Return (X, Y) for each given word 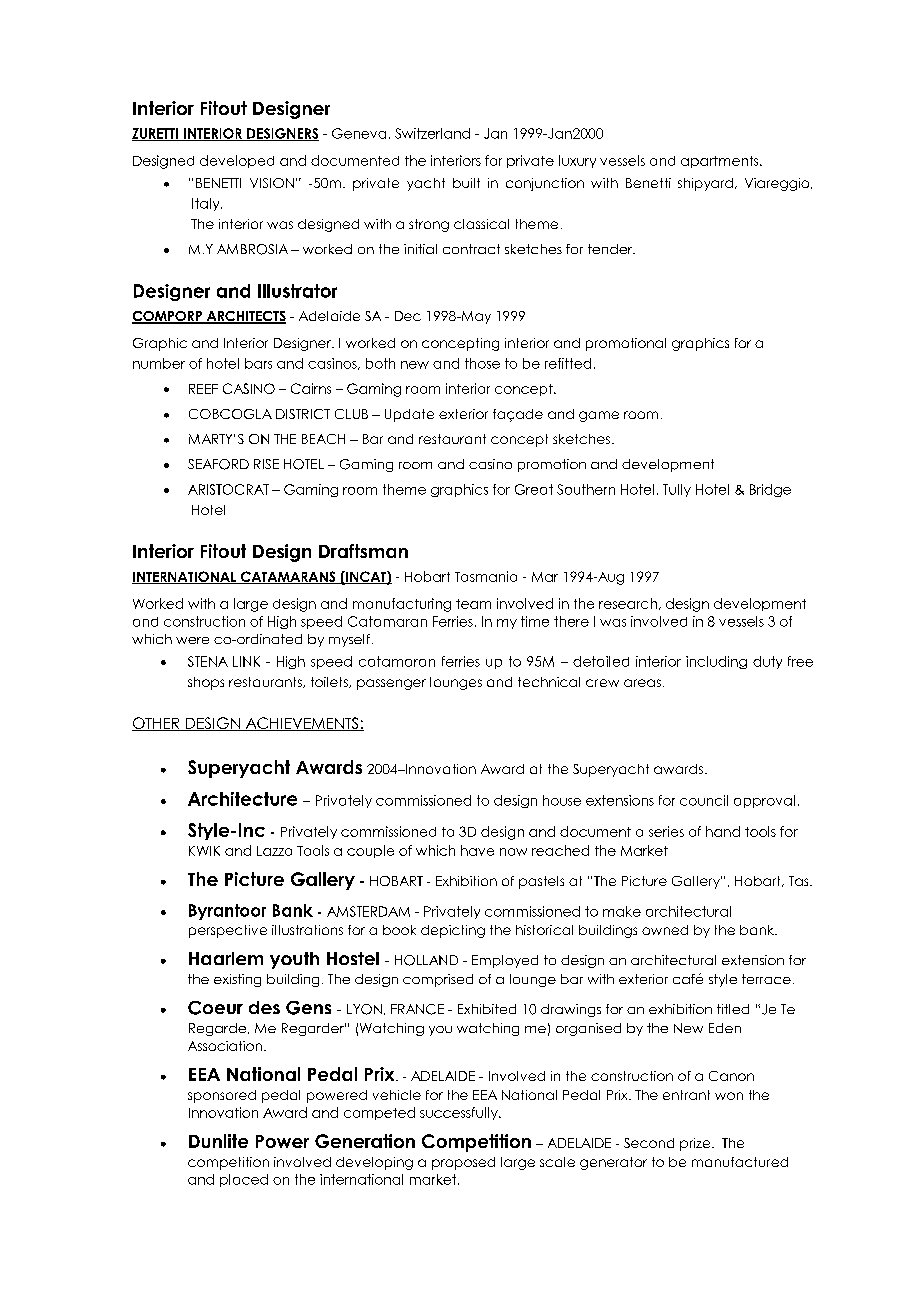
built (466, 183)
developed (237, 161)
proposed (463, 1163)
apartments (721, 162)
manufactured (740, 1162)
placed (244, 1180)
